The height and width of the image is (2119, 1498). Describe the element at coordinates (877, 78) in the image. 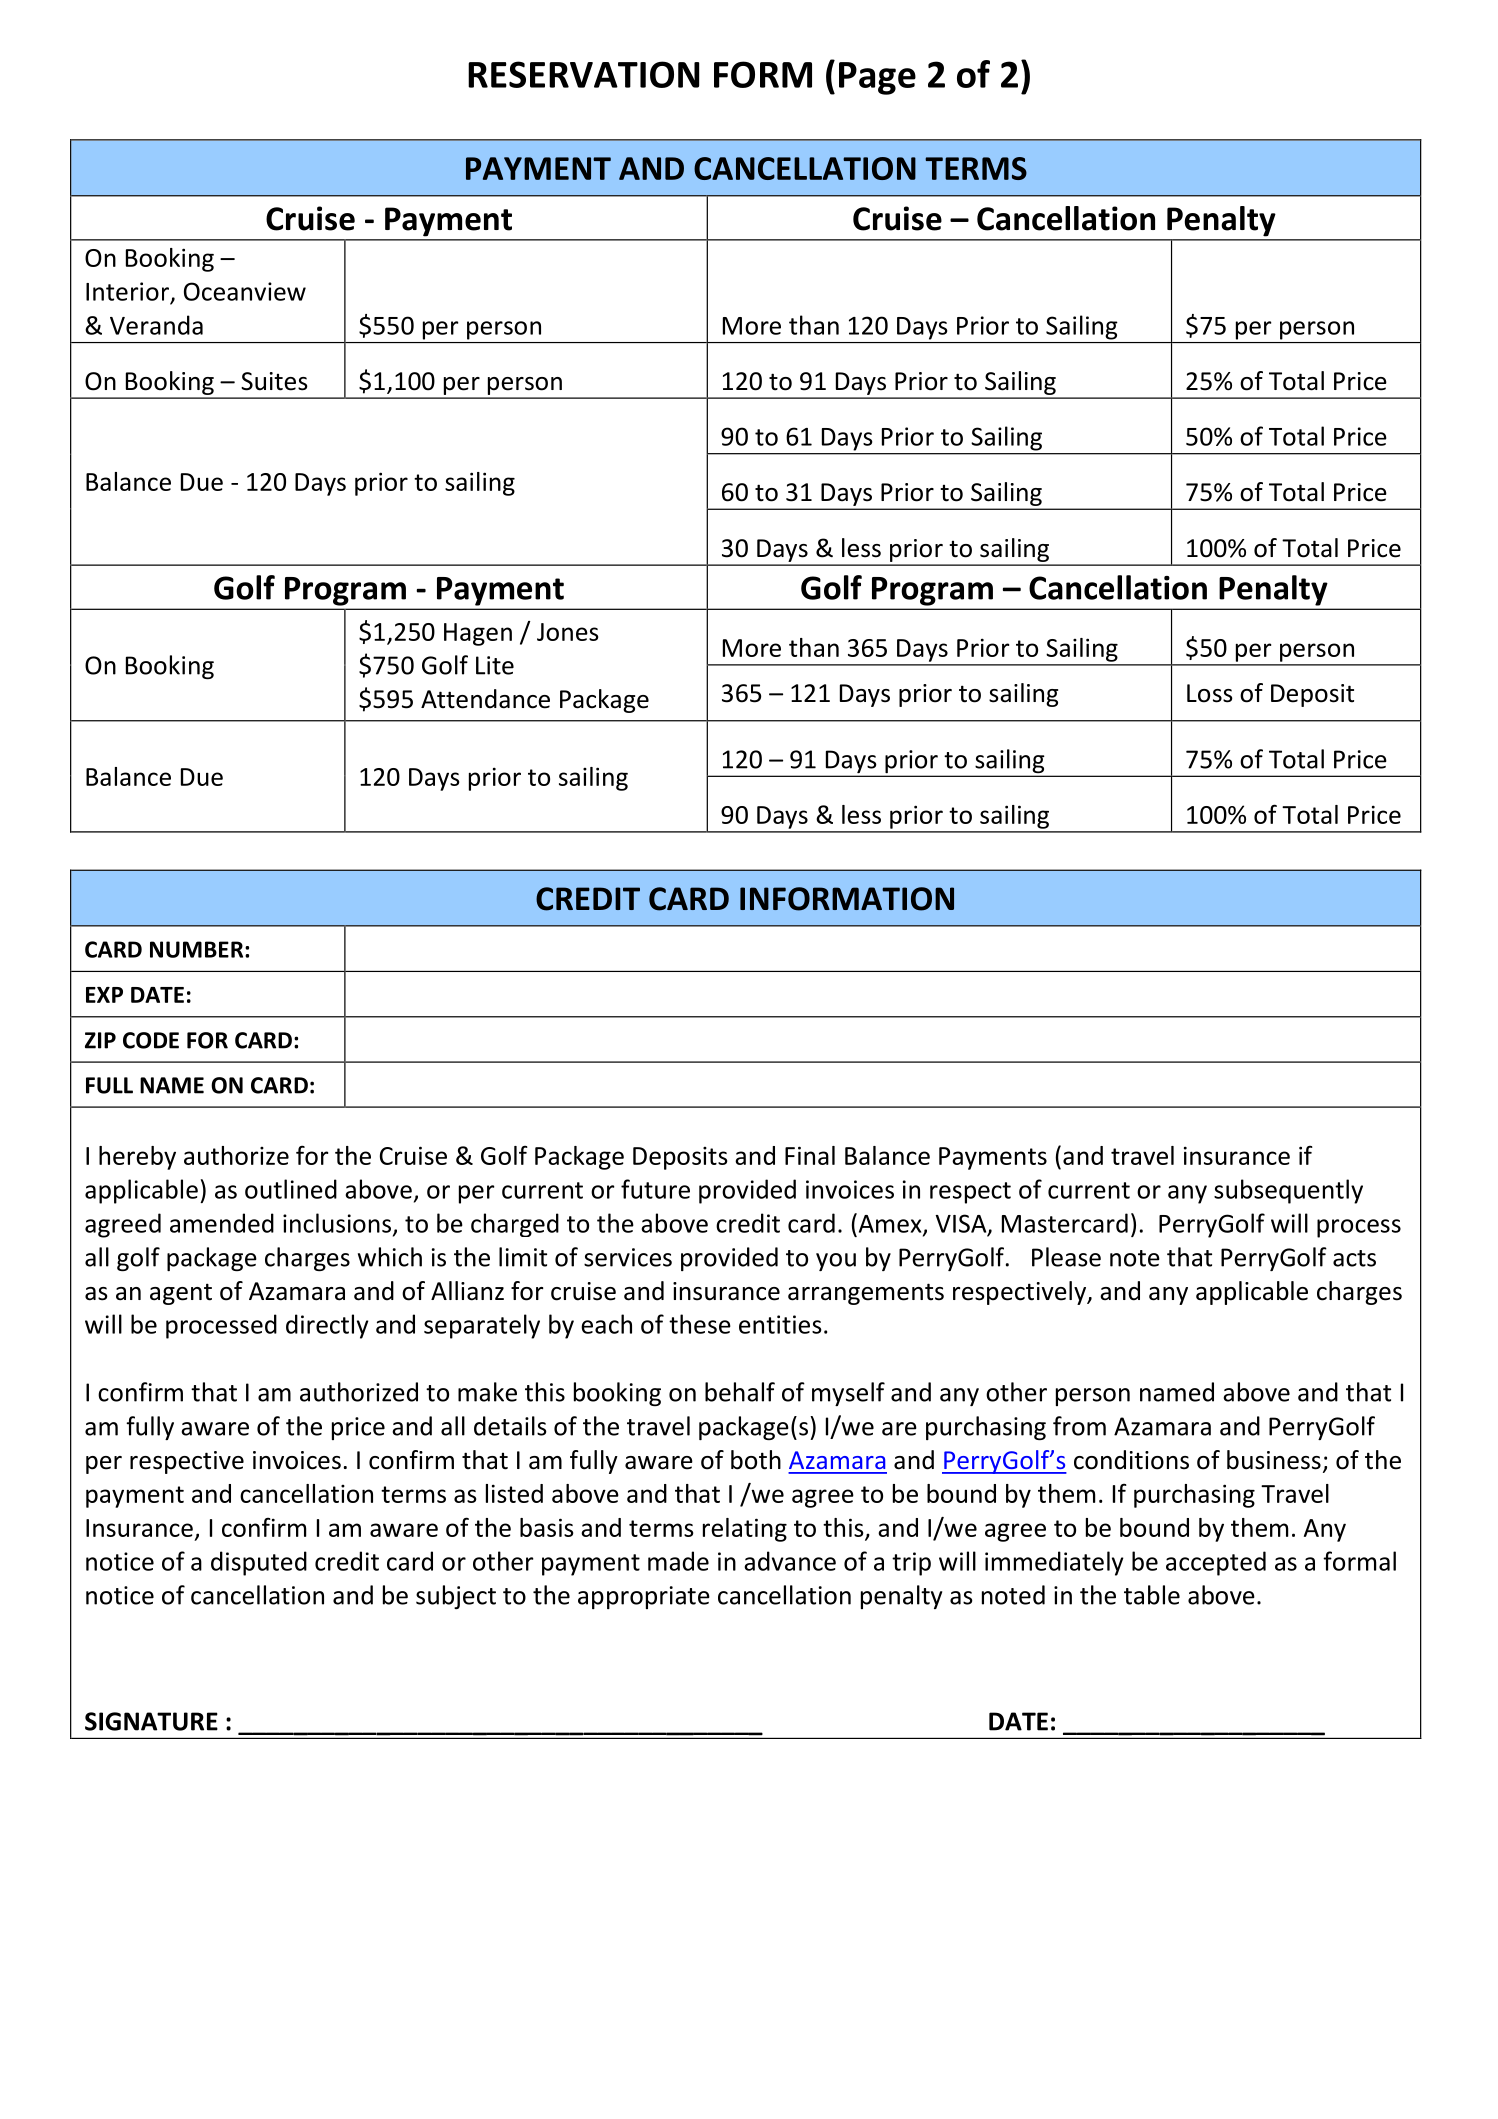

I see `Page` at that location.
